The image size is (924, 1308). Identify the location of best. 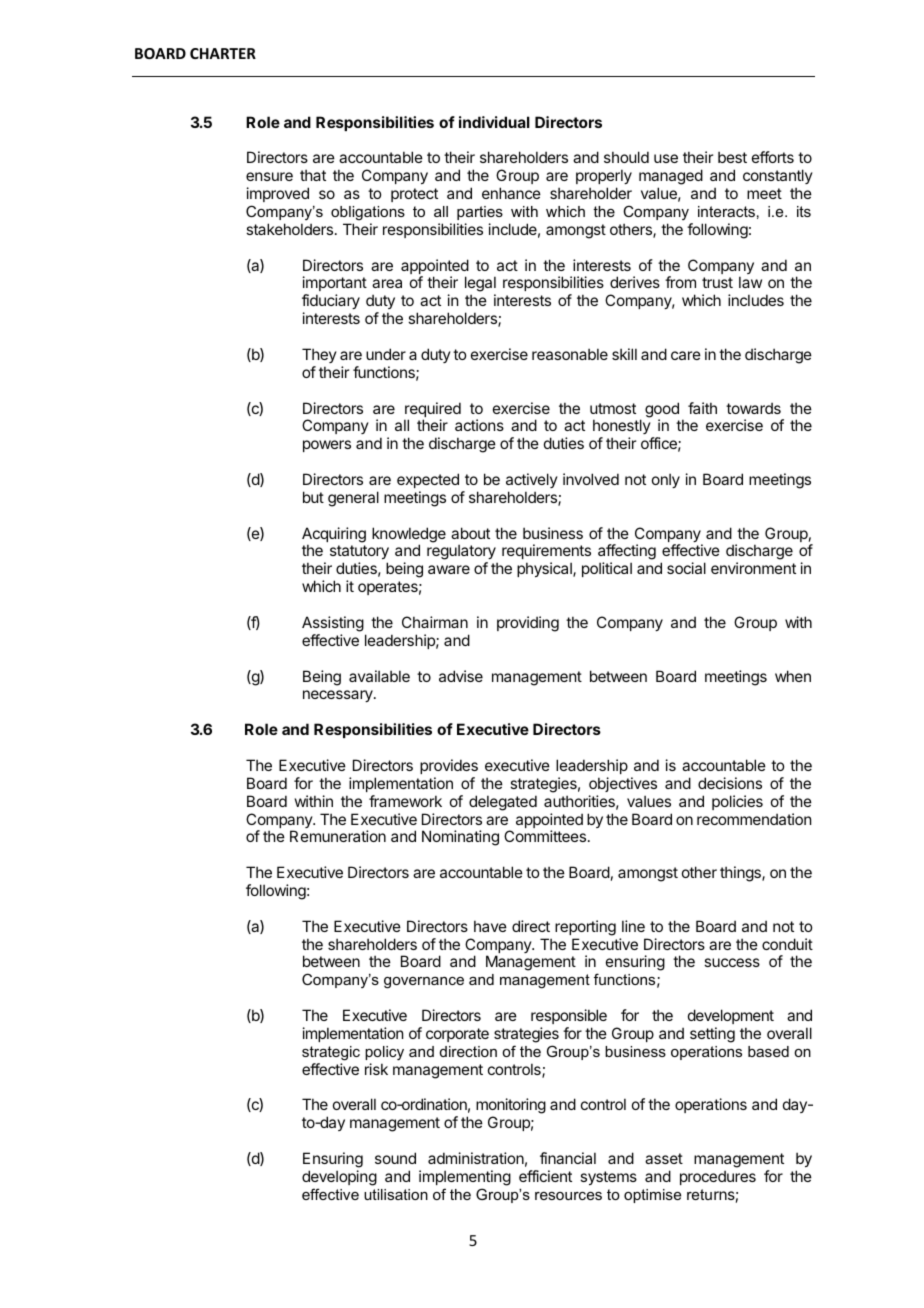
(732, 157).
